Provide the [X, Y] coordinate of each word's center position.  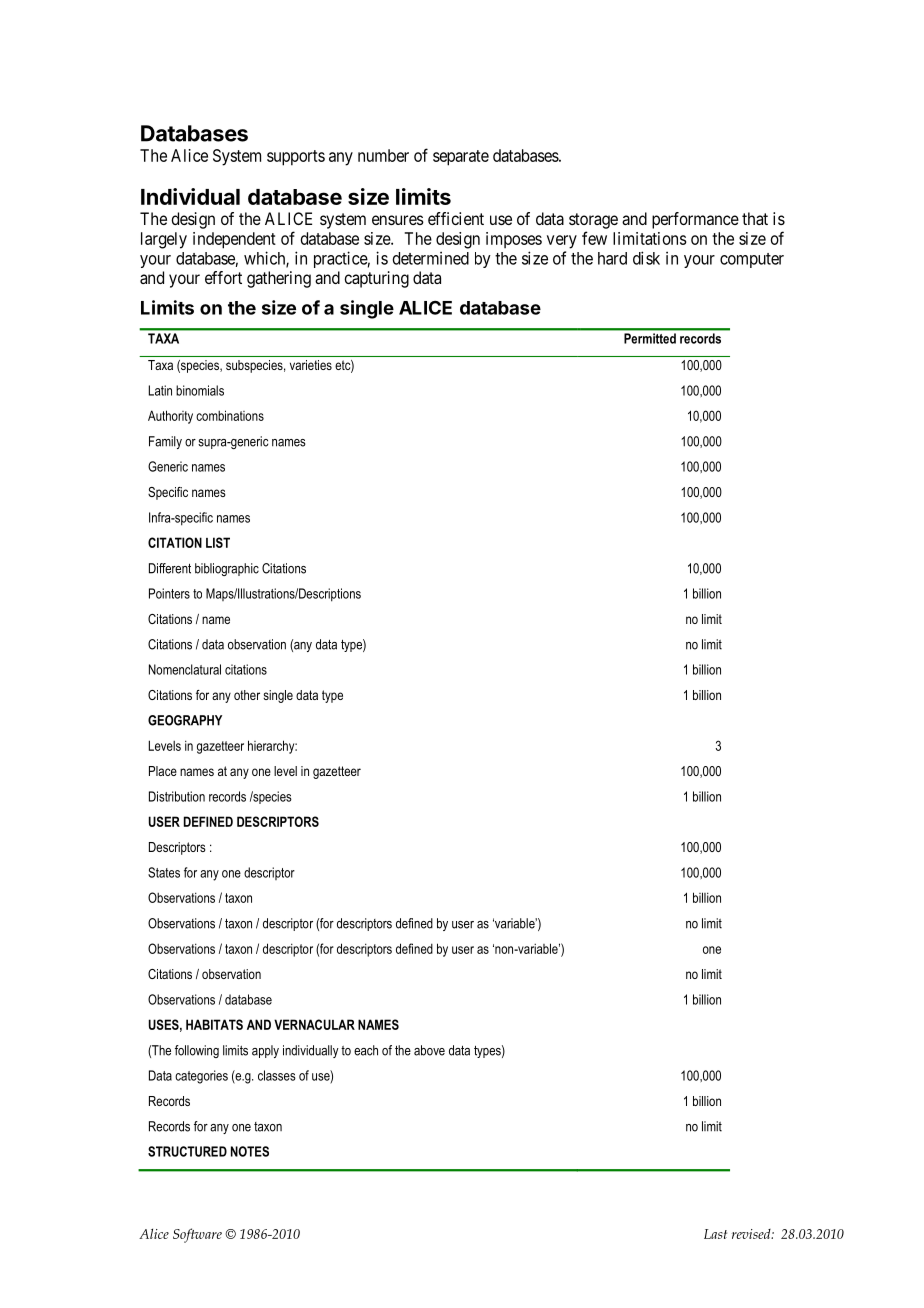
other [247, 695]
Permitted [650, 338]
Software [197, 1235]
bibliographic [227, 569]
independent [234, 240]
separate [461, 158]
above [429, 1050]
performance [695, 220]
